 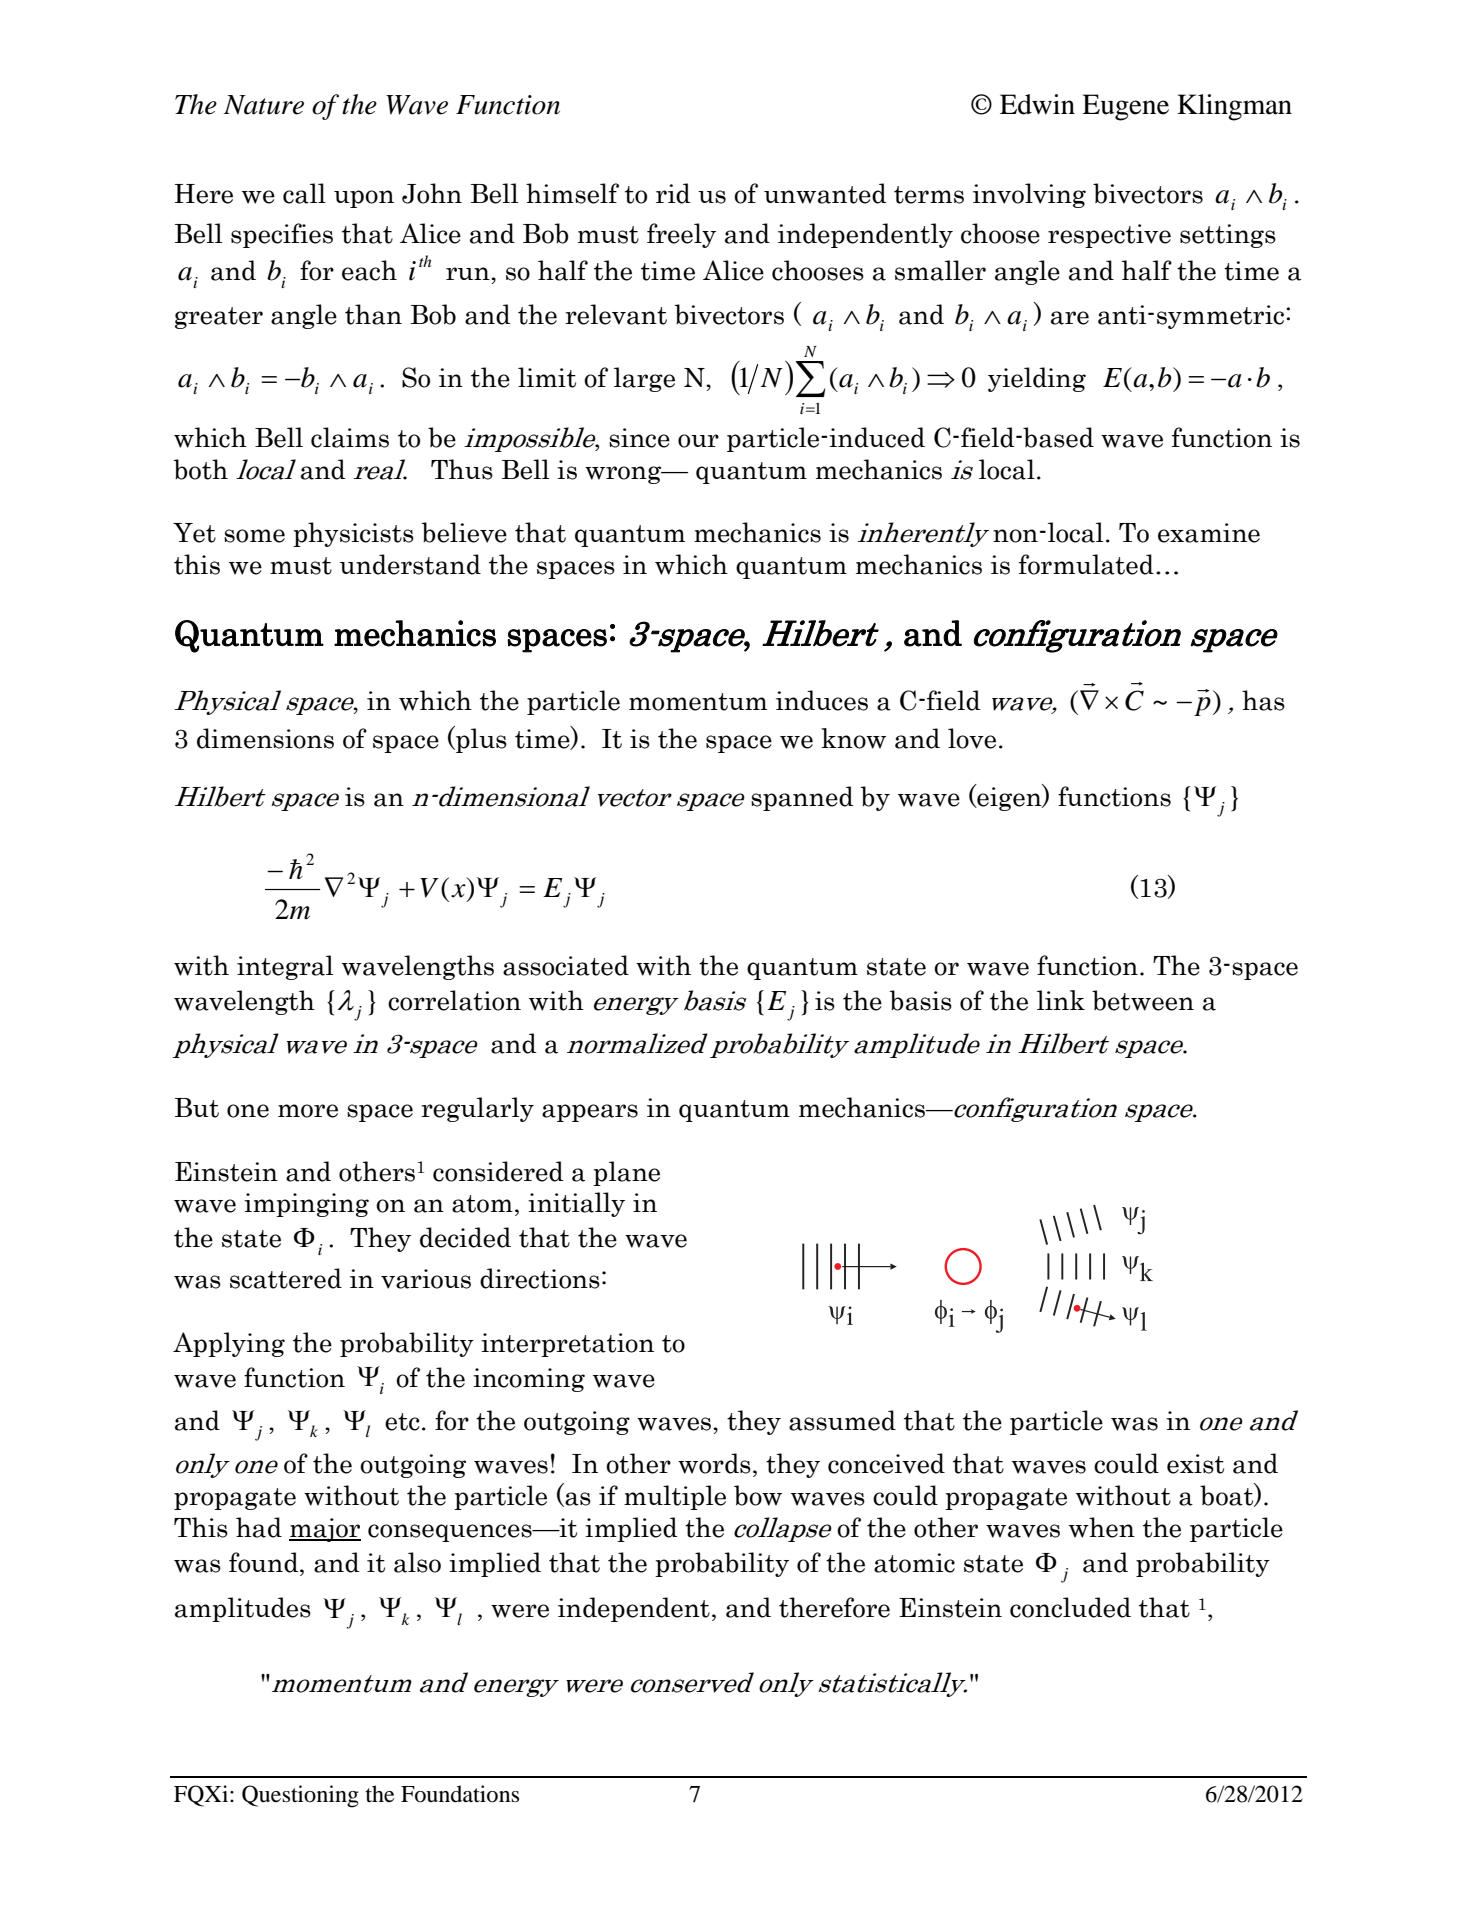 I want to click on Eugene, so click(x=1125, y=107).
